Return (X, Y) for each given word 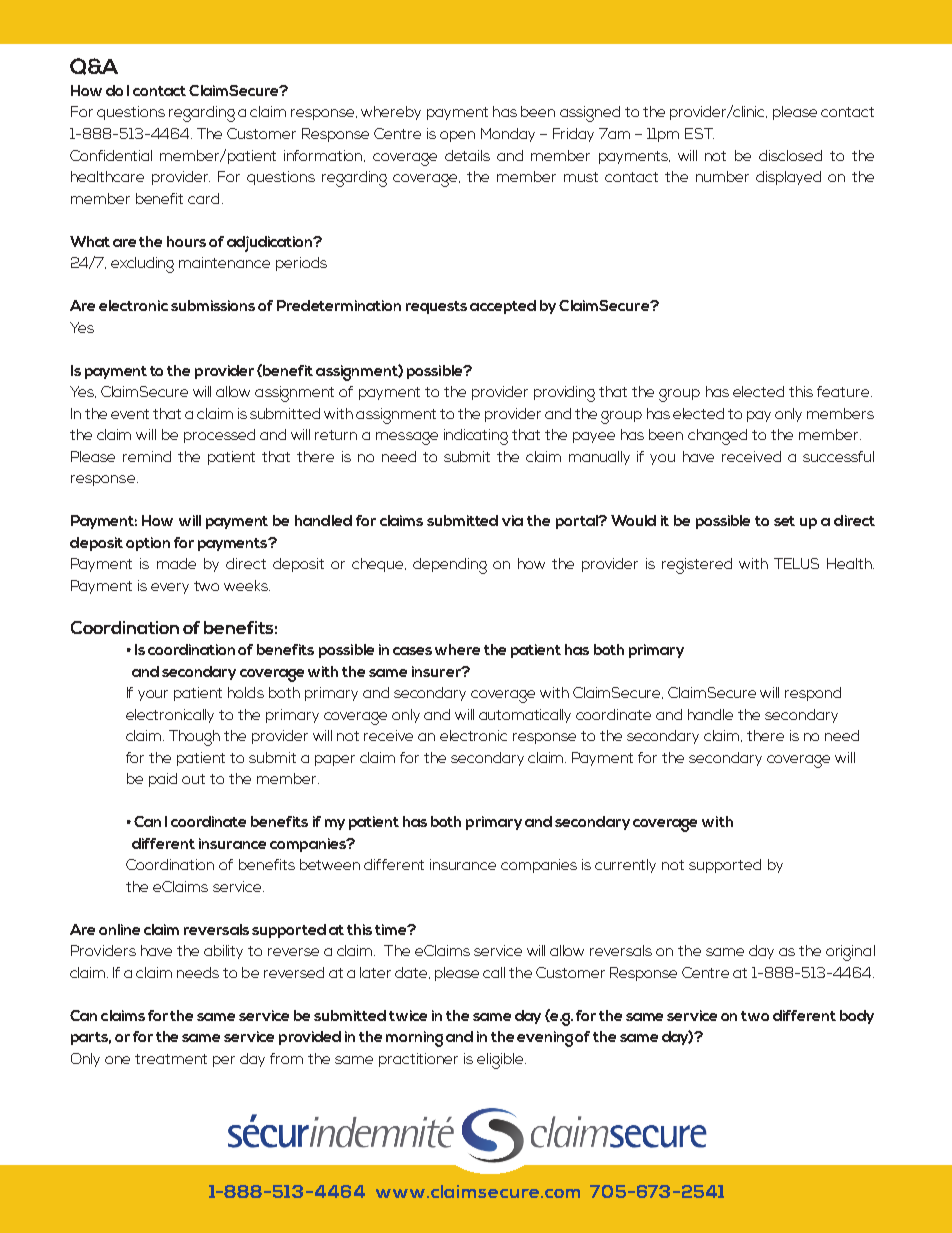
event (130, 414)
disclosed (790, 155)
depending (450, 566)
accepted (503, 307)
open (457, 136)
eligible (501, 1061)
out (193, 779)
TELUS (796, 563)
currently (625, 866)
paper (335, 760)
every (170, 588)
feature (844, 391)
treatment (171, 1059)
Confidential (111, 155)
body (857, 1017)
